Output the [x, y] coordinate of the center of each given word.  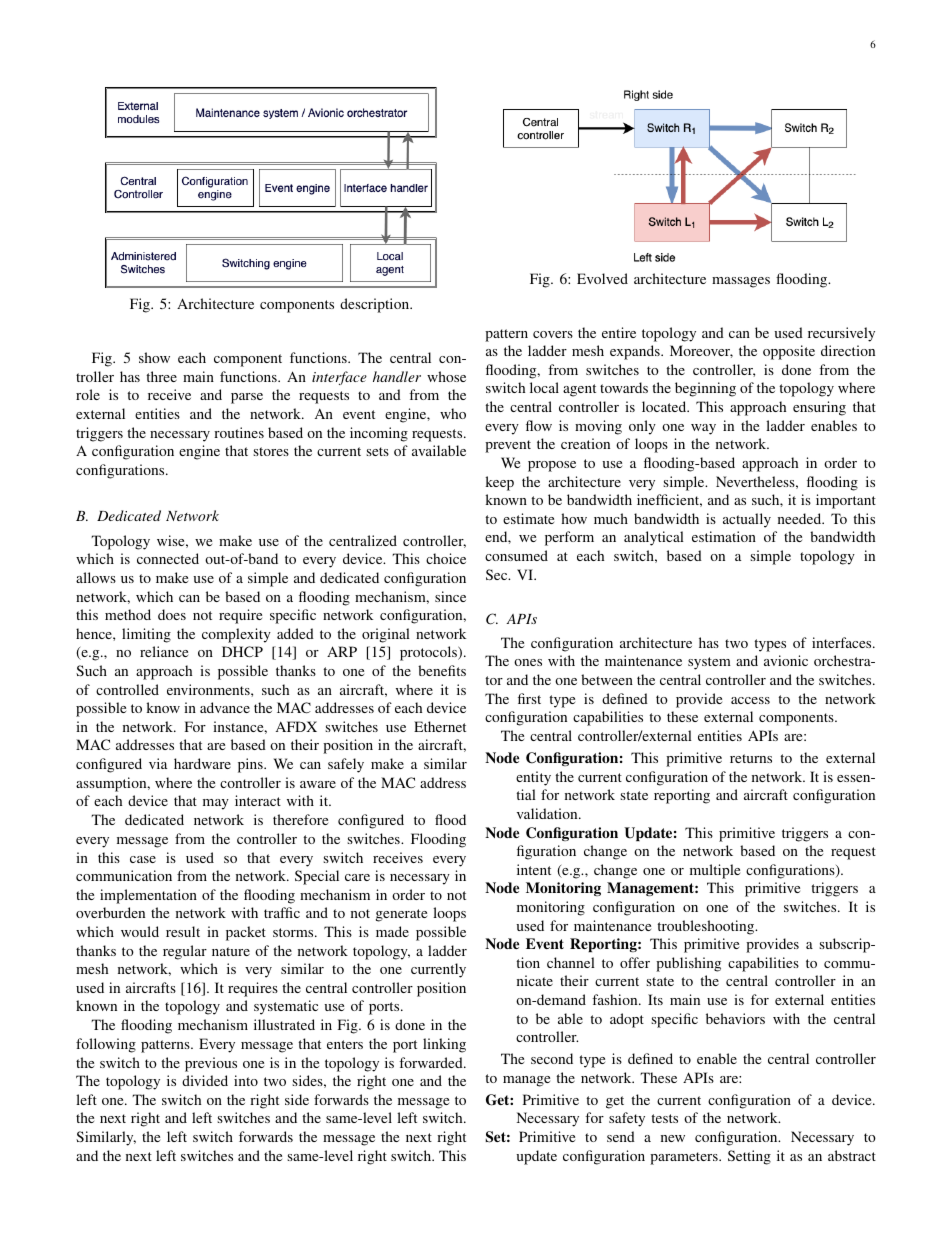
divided [205, 1080]
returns [751, 758]
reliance [164, 651]
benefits [442, 670]
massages [741, 282]
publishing [688, 964]
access [750, 700]
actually [747, 520]
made [392, 931]
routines [239, 432]
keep [499, 483]
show [154, 357]
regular [185, 952]
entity [533, 778]
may [216, 804]
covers [553, 334]
